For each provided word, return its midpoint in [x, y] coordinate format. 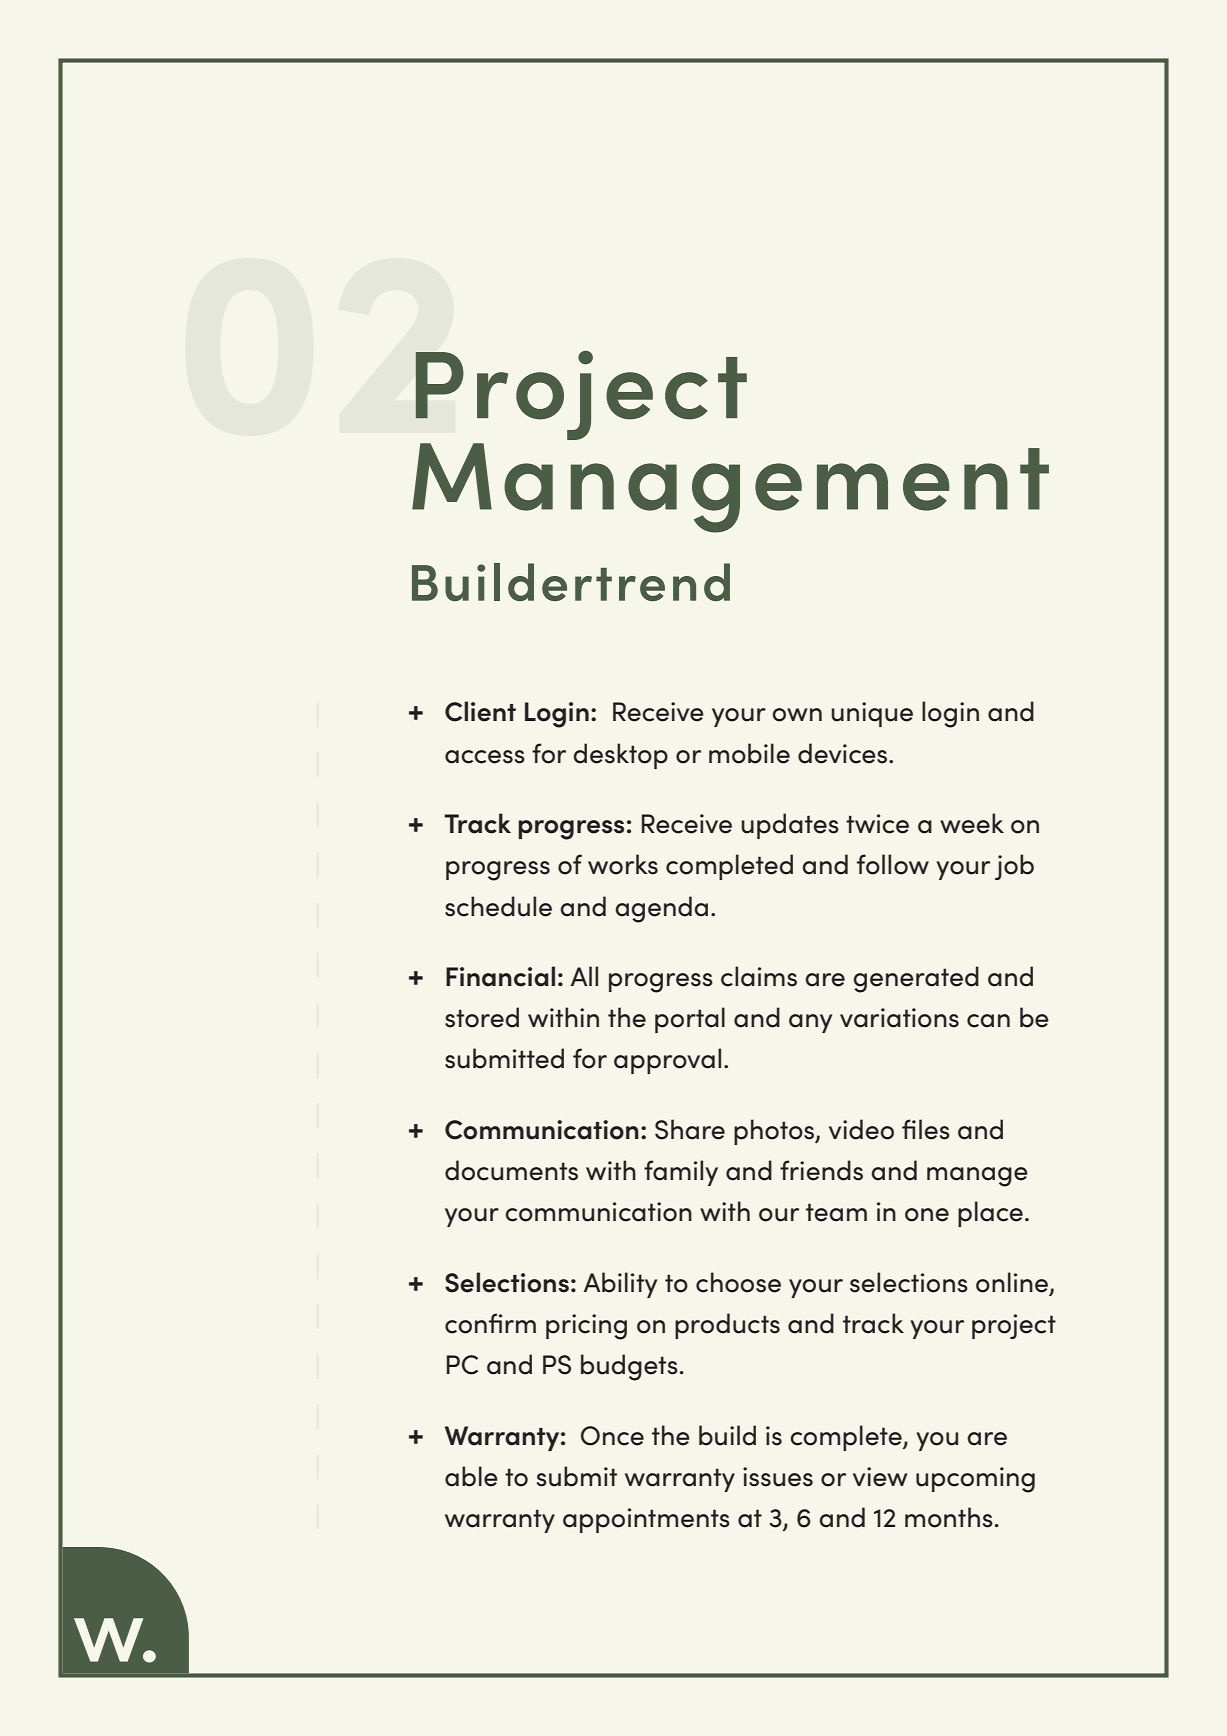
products [727, 1326]
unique [872, 714]
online [1013, 1283]
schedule [498, 906]
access [485, 757]
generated [916, 979]
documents [511, 1170]
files [926, 1129]
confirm [490, 1323]
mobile [749, 753]
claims [759, 976]
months [949, 1517]
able [471, 1476]
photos [775, 1132]
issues [778, 1477]
